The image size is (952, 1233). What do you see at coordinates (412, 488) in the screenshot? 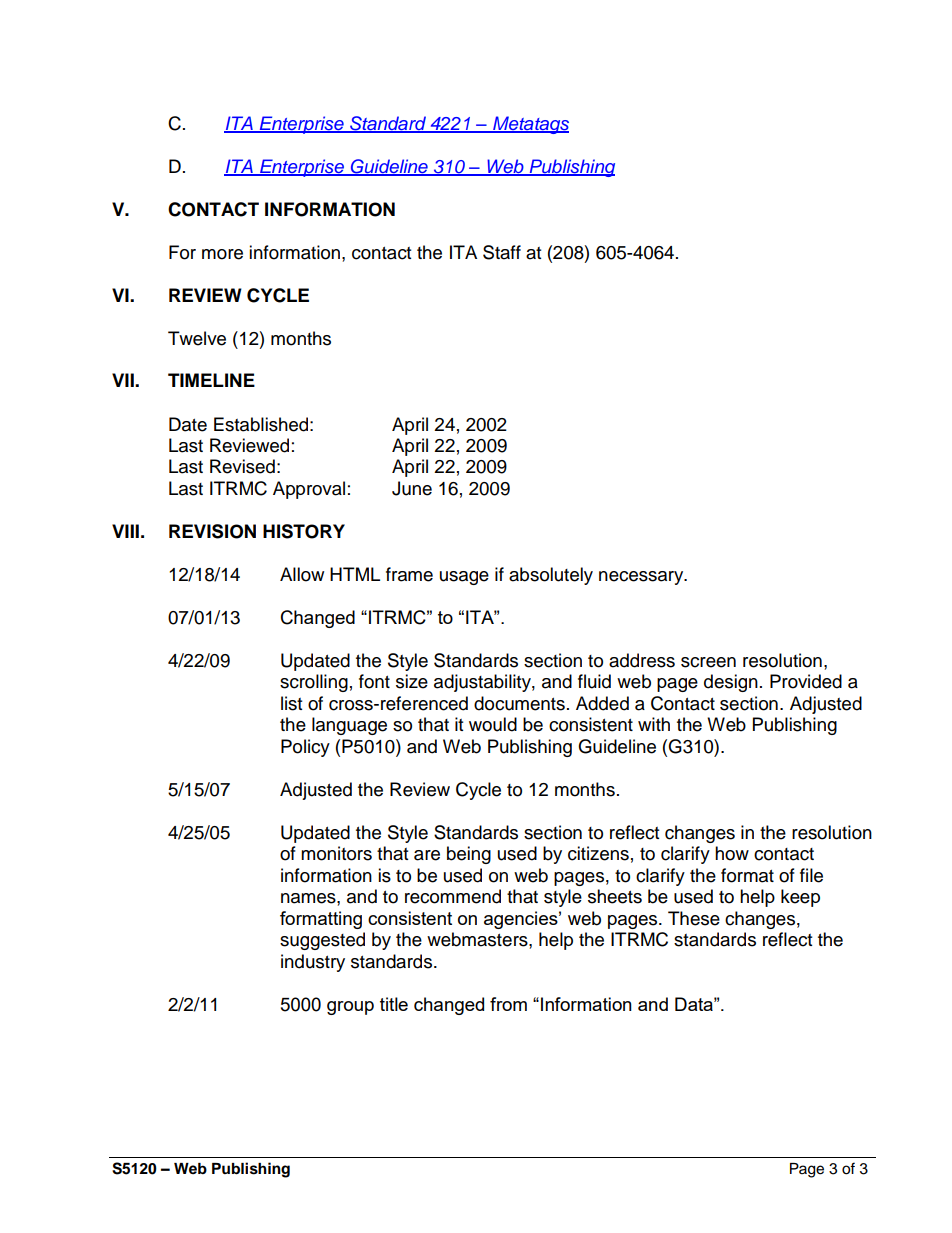
I see `June` at bounding box center [412, 488].
